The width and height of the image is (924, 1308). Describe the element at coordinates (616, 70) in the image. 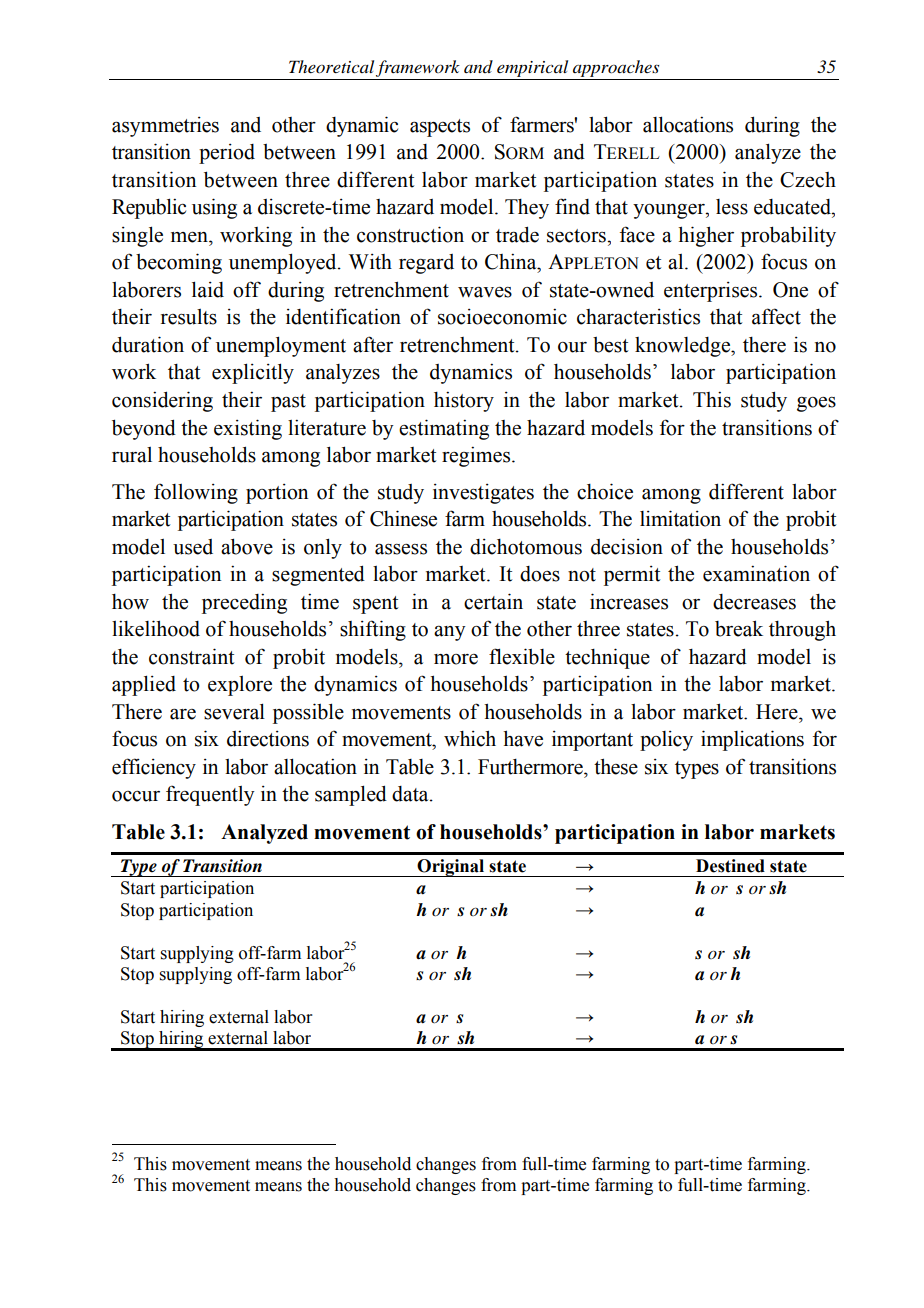

I see `approaches` at that location.
